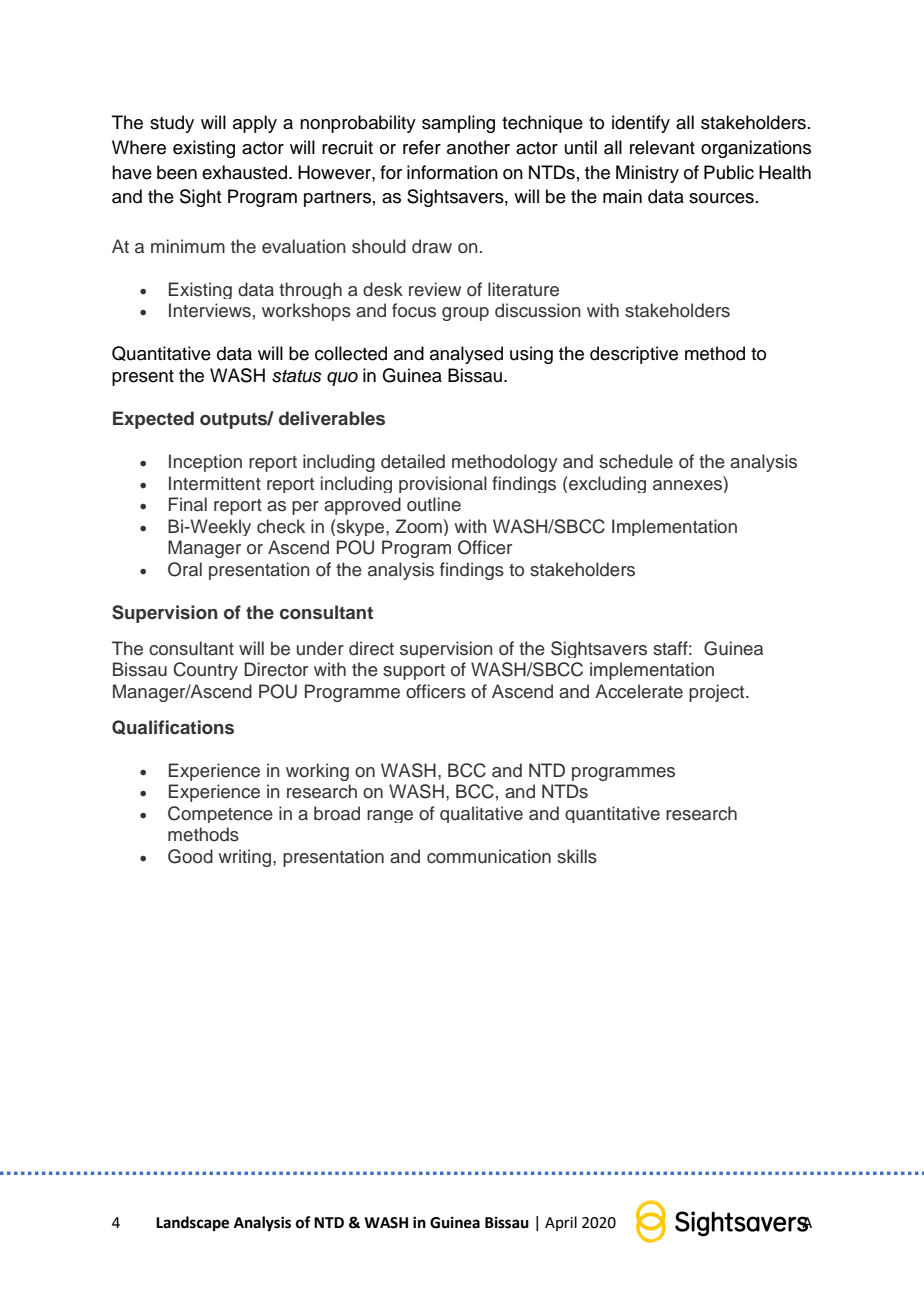 This screenshot has width=924, height=1308. What do you see at coordinates (413, 461) in the screenshot?
I see `detailed` at bounding box center [413, 461].
